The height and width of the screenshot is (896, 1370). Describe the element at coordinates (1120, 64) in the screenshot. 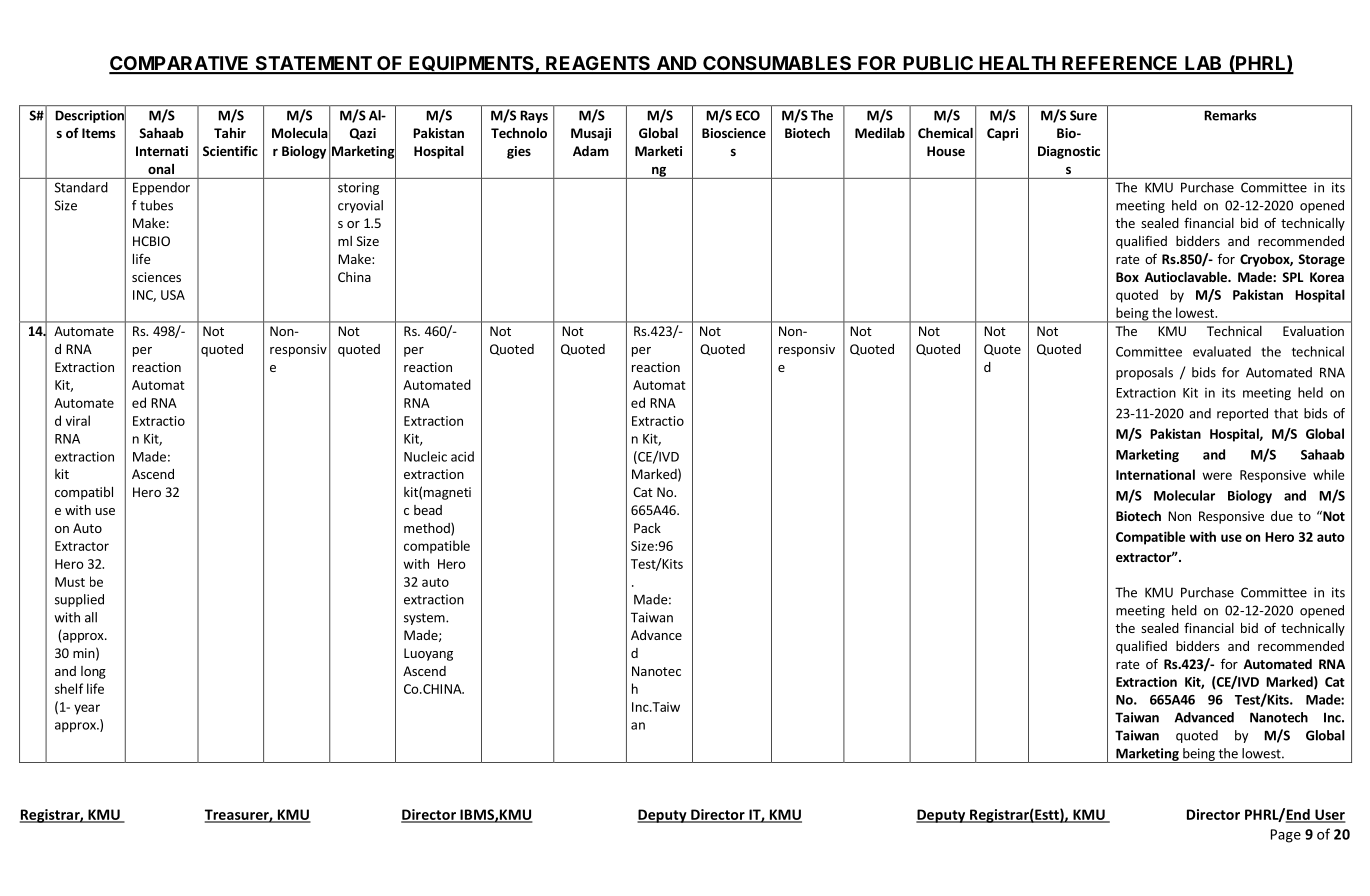

I see `REFERENCE` at that location.
